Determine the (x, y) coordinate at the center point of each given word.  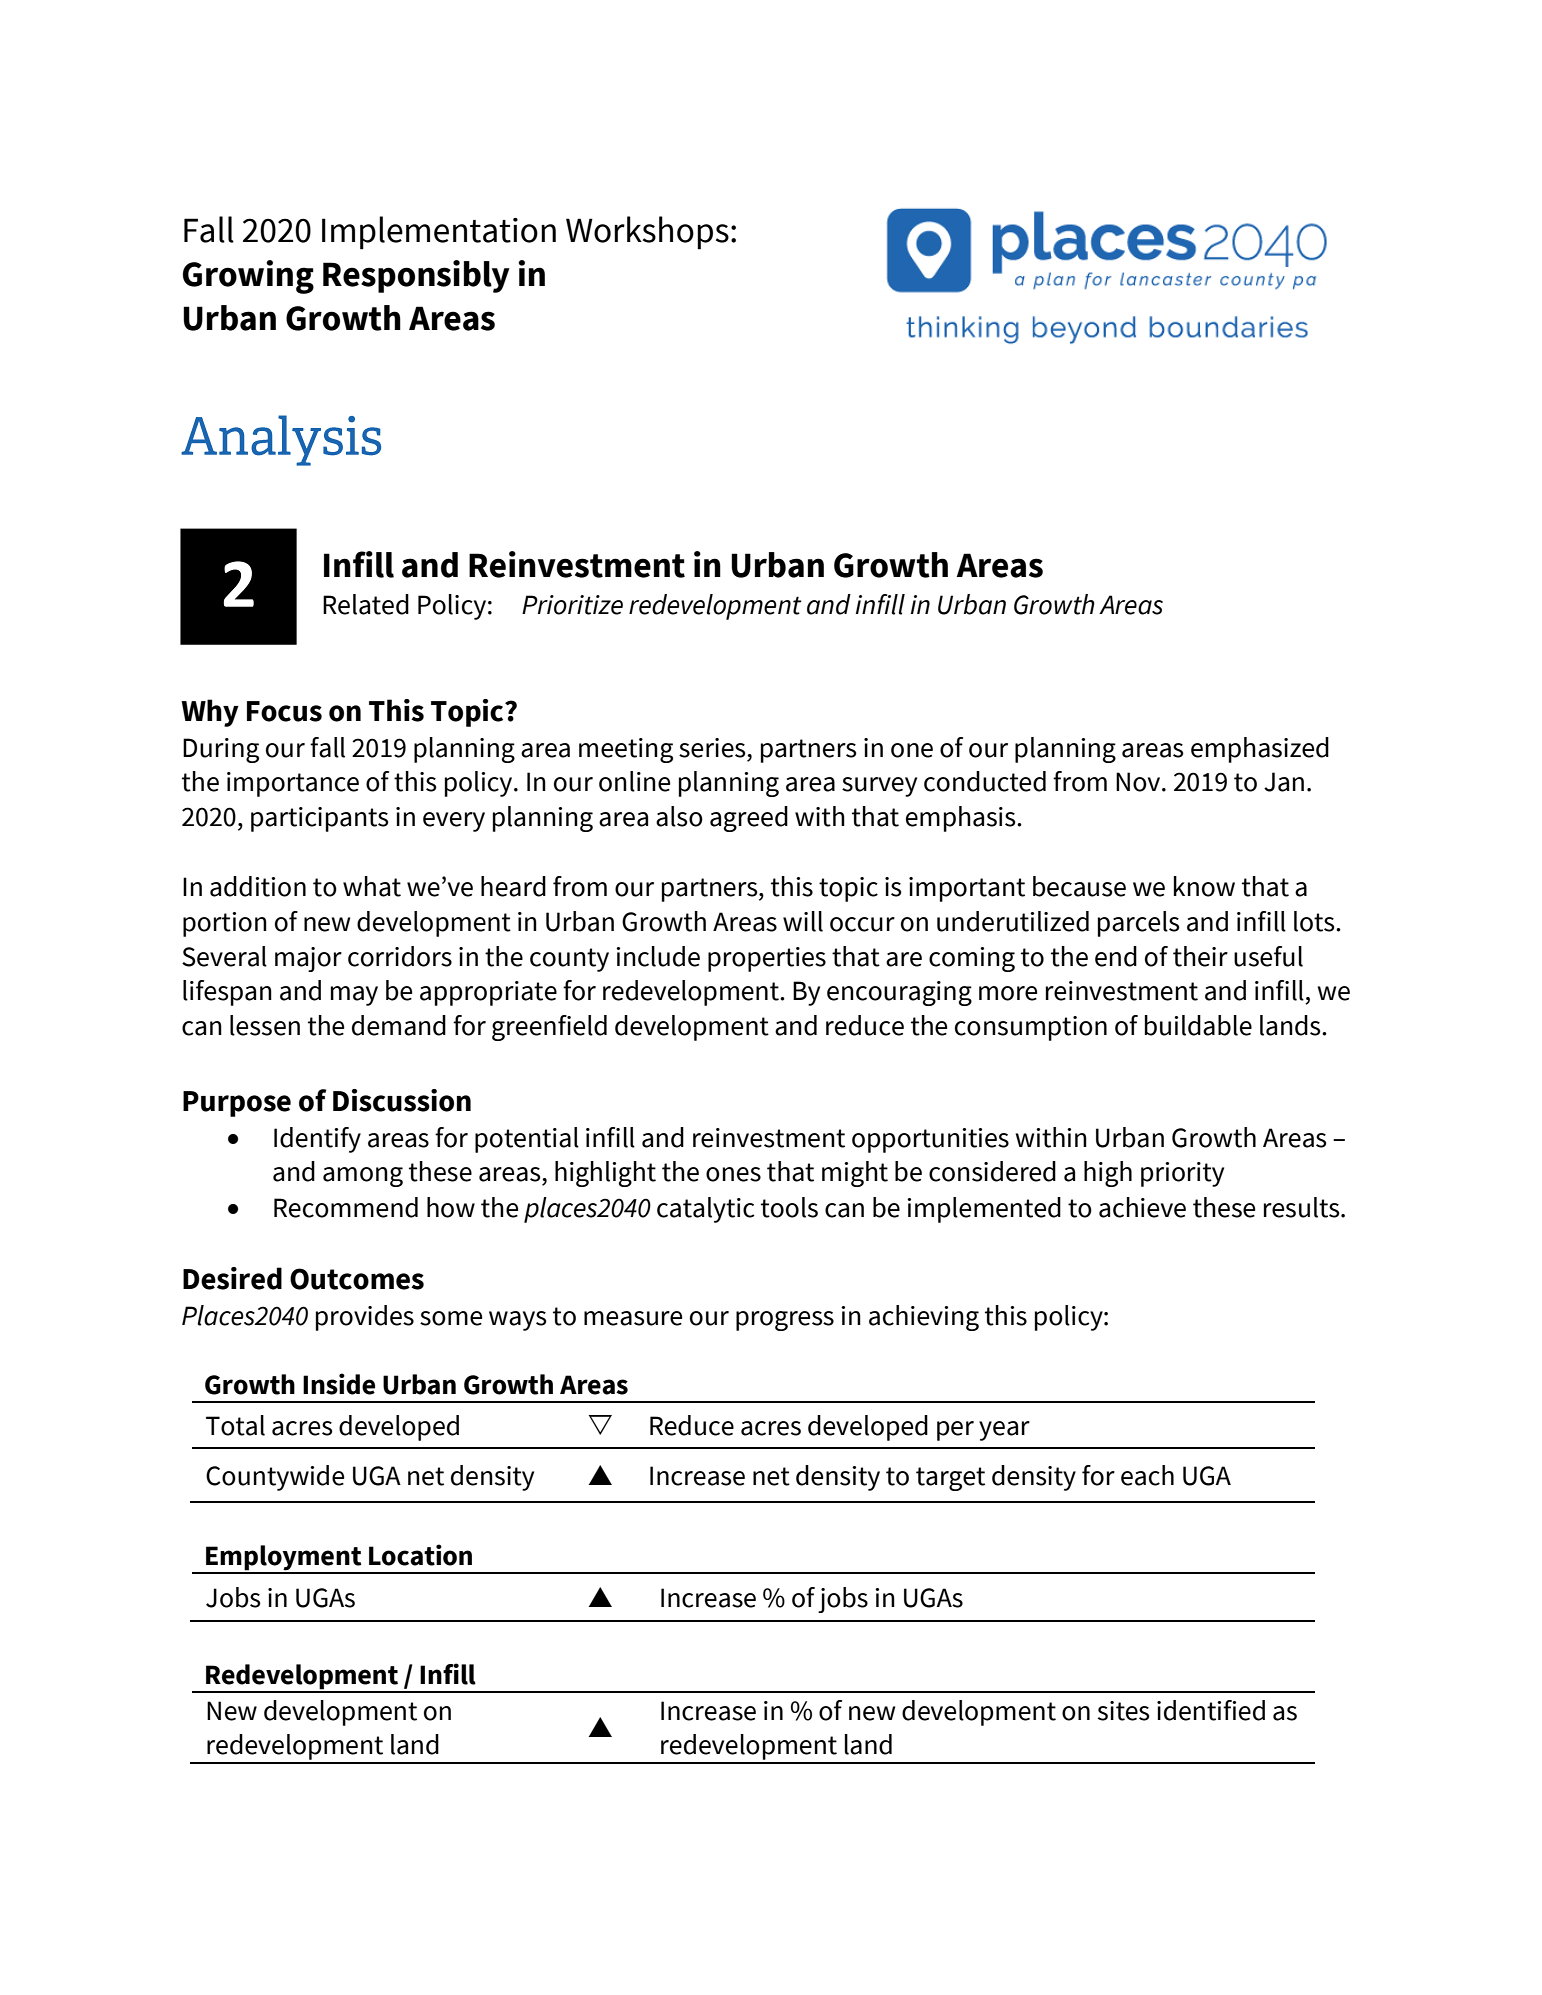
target (950, 1479)
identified (1211, 1710)
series (713, 748)
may (354, 996)
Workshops (647, 233)
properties (767, 959)
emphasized (1260, 750)
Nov (1139, 782)
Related (366, 604)
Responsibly (416, 276)
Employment (284, 1559)
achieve (1142, 1207)
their (1200, 956)
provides (365, 1318)
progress (785, 1321)
